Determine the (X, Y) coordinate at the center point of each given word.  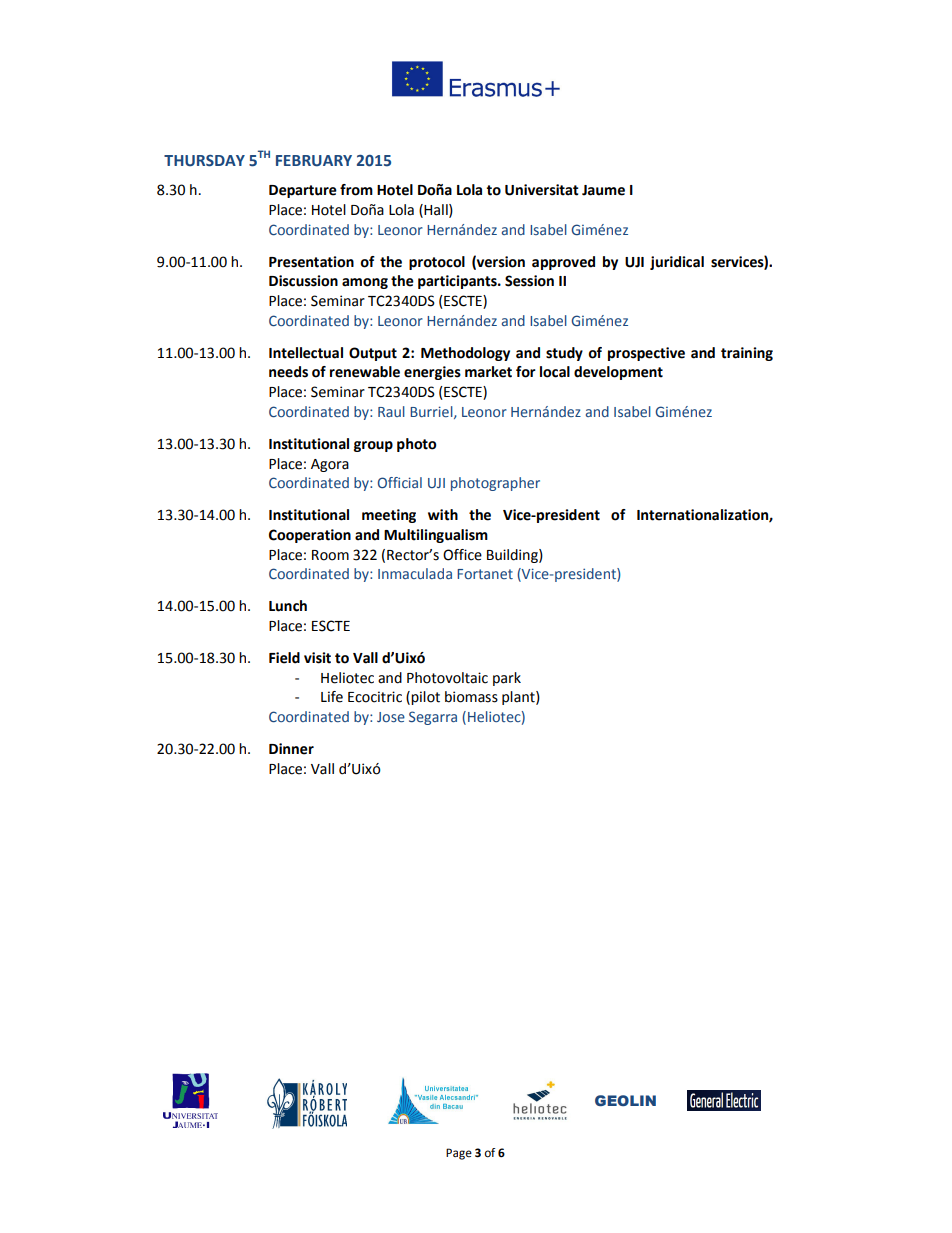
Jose (391, 717)
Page (459, 1154)
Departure (303, 191)
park (507, 679)
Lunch (288, 606)
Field (284, 658)
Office (462, 555)
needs (288, 372)
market (488, 372)
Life (332, 697)
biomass (471, 697)
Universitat (542, 190)
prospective (646, 354)
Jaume (603, 190)
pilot (425, 698)
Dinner (291, 749)
